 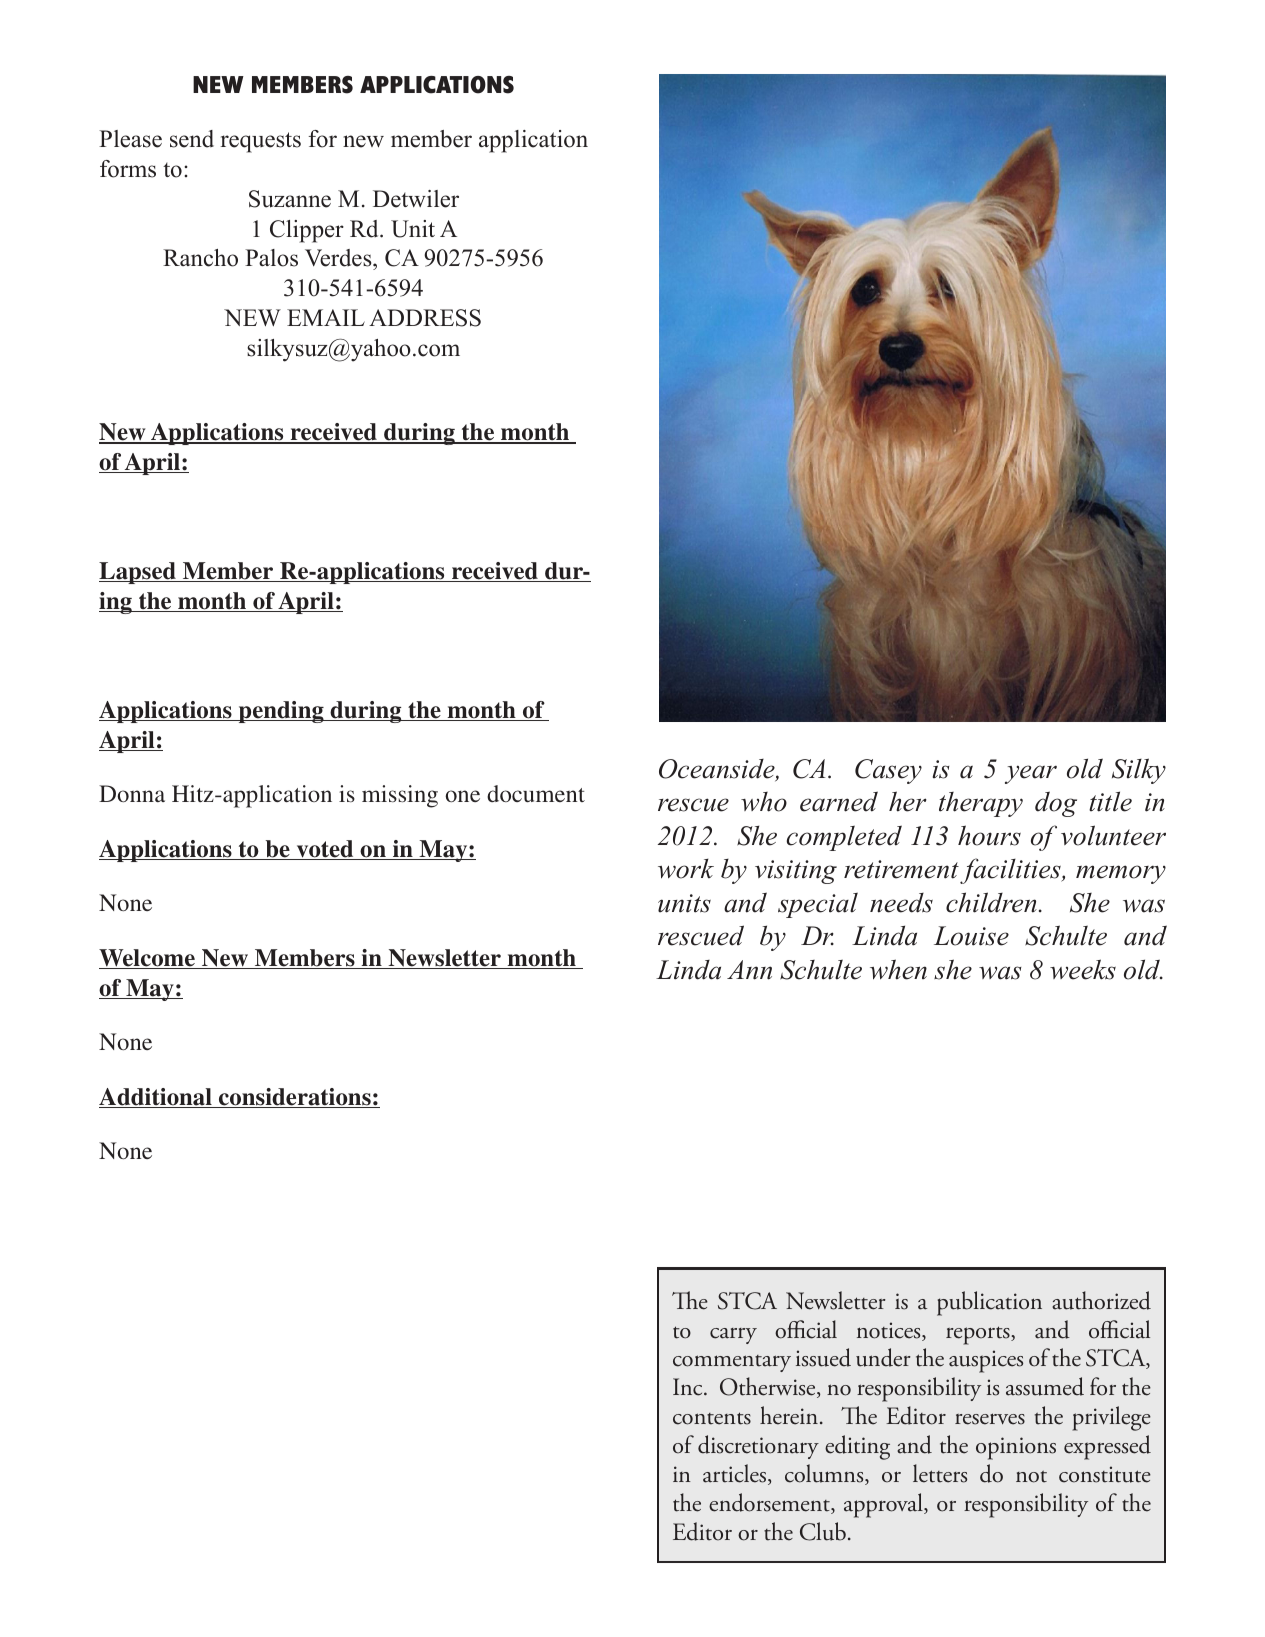 I want to click on Inc, so click(x=689, y=1387).
